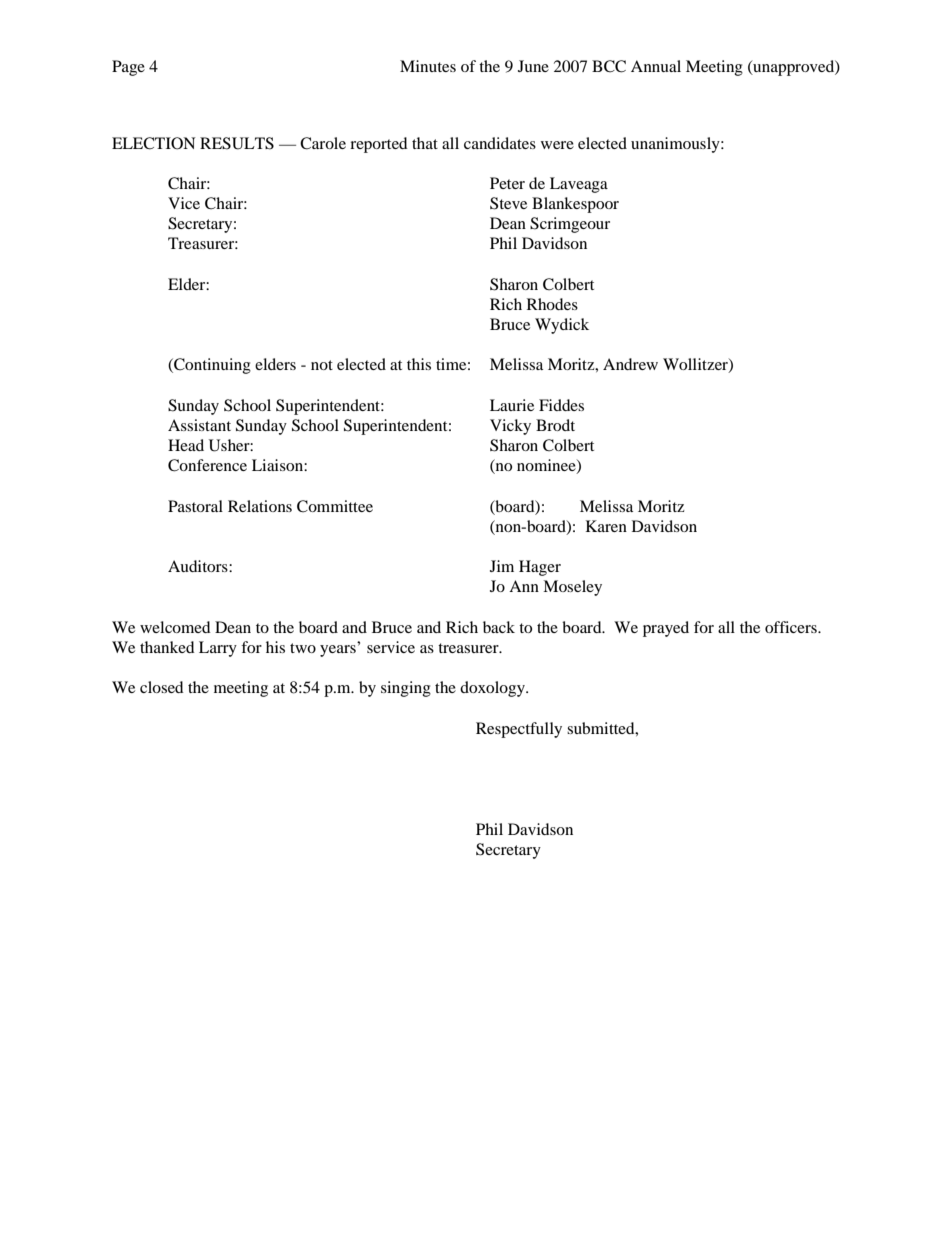 This screenshot has height=1233, width=952. Describe the element at coordinates (606, 526) in the screenshot. I see `Karen` at that location.
